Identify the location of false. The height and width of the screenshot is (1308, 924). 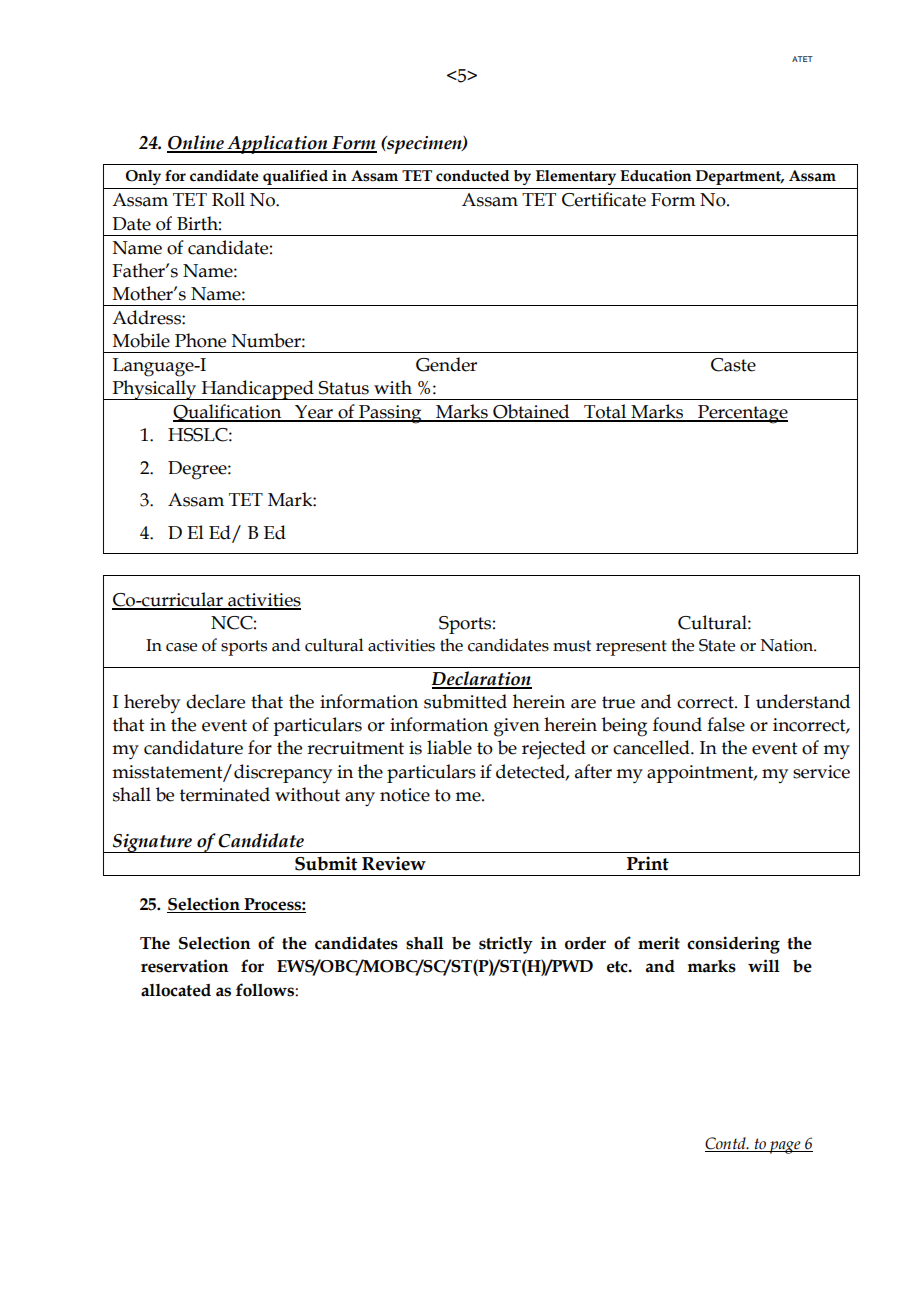
(726, 724).
